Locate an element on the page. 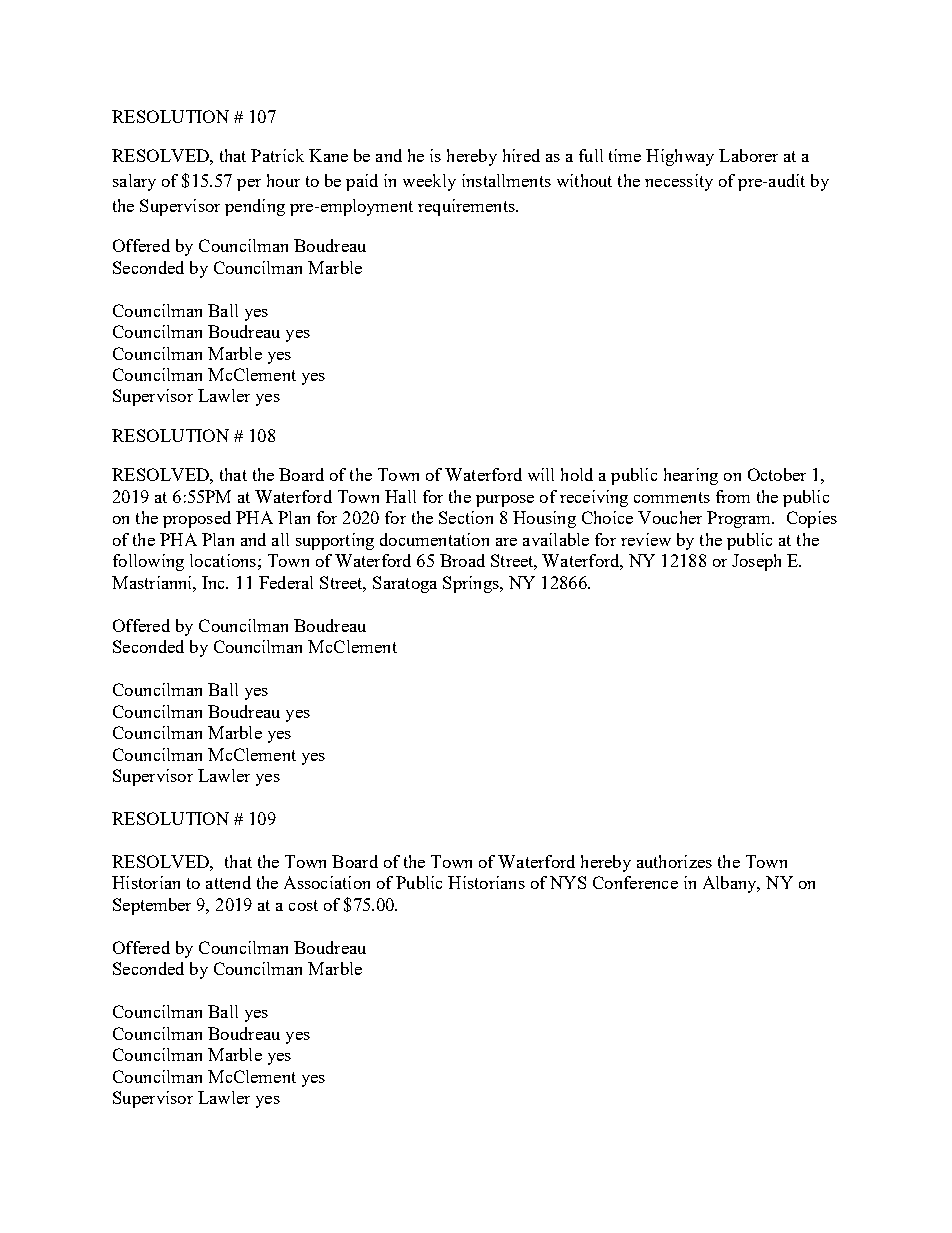 The height and width of the document is (1233, 952). pending is located at coordinates (255, 207).
